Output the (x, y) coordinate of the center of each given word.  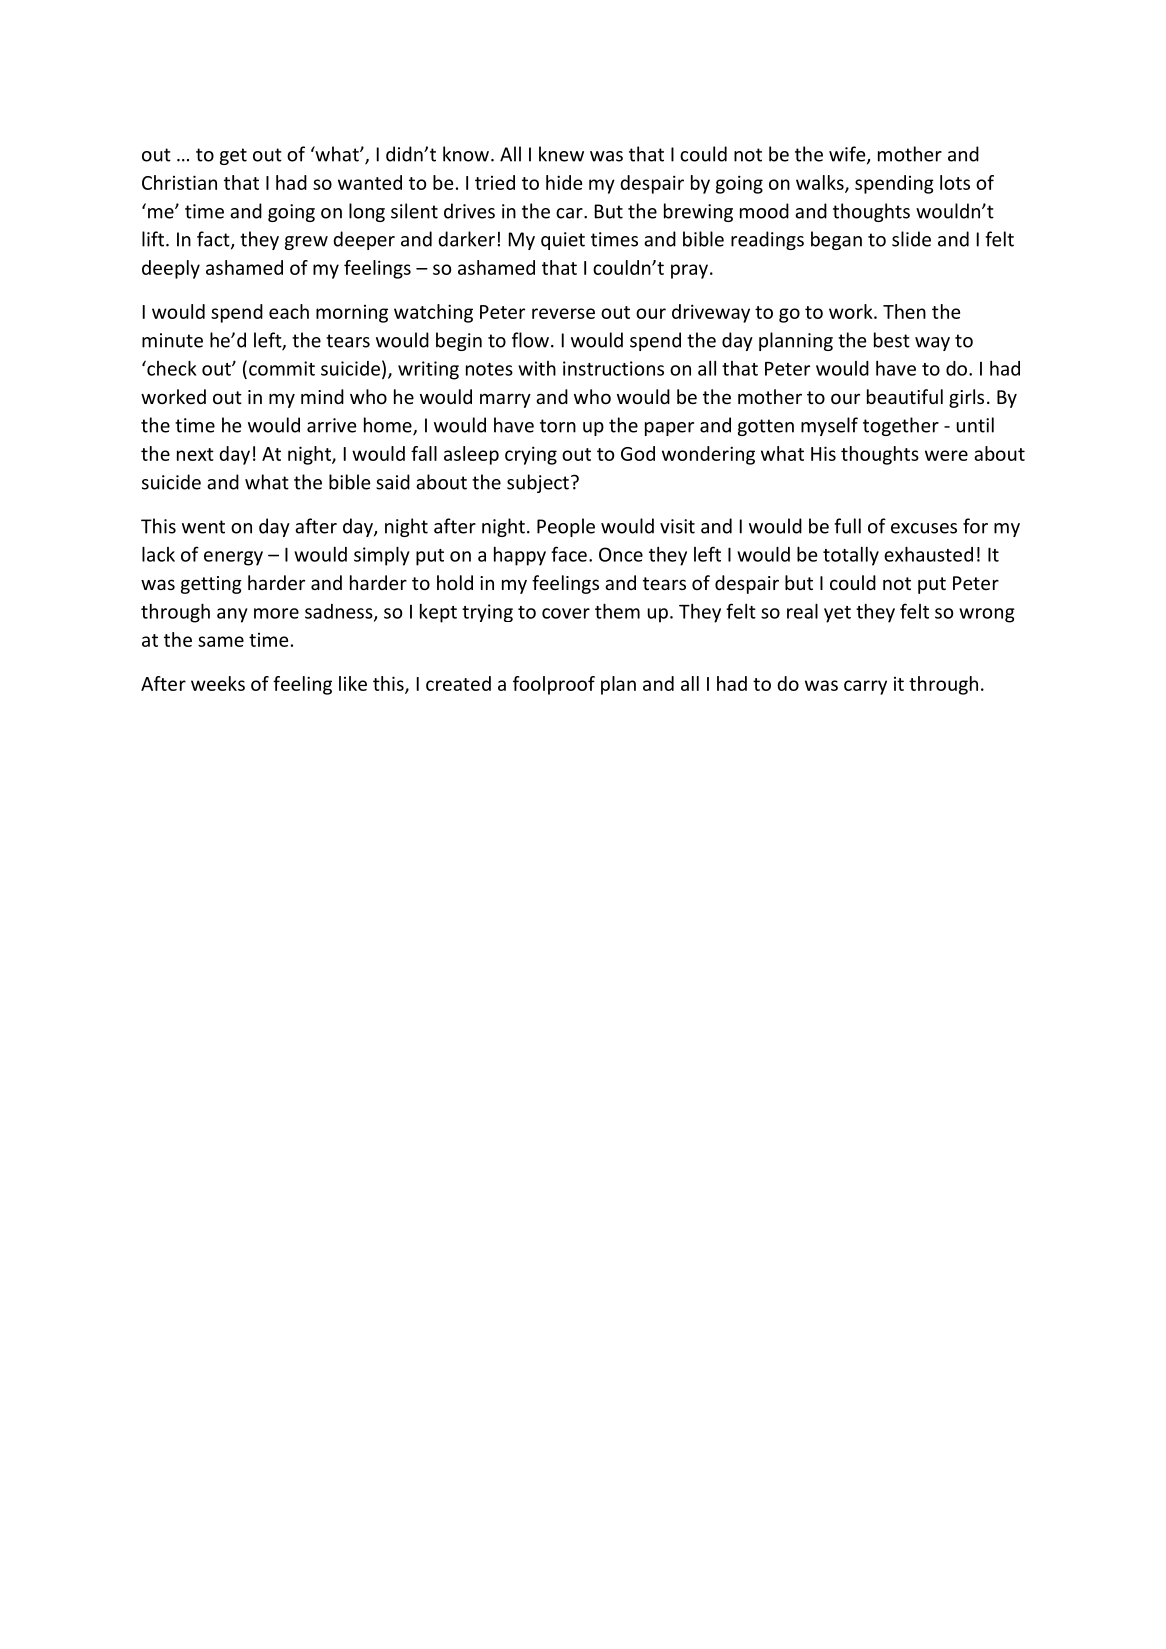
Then (904, 311)
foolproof (554, 685)
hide (564, 182)
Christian (179, 182)
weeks (218, 683)
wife (848, 155)
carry (865, 687)
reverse (563, 313)
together (901, 426)
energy (233, 558)
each (289, 311)
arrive (332, 425)
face (569, 554)
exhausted (928, 554)
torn (558, 426)
